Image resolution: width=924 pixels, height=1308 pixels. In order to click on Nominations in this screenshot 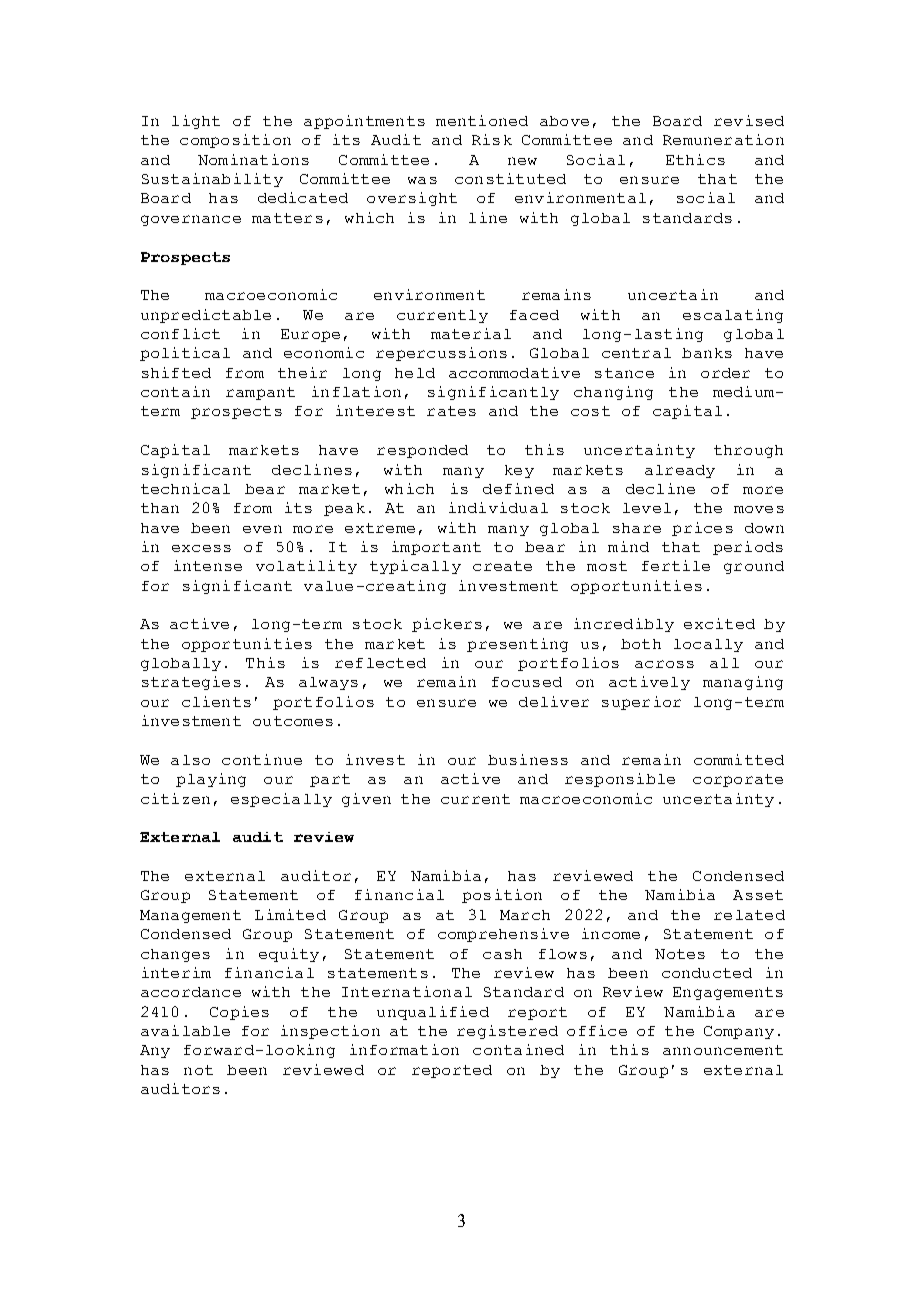, I will do `click(253, 159)`.
